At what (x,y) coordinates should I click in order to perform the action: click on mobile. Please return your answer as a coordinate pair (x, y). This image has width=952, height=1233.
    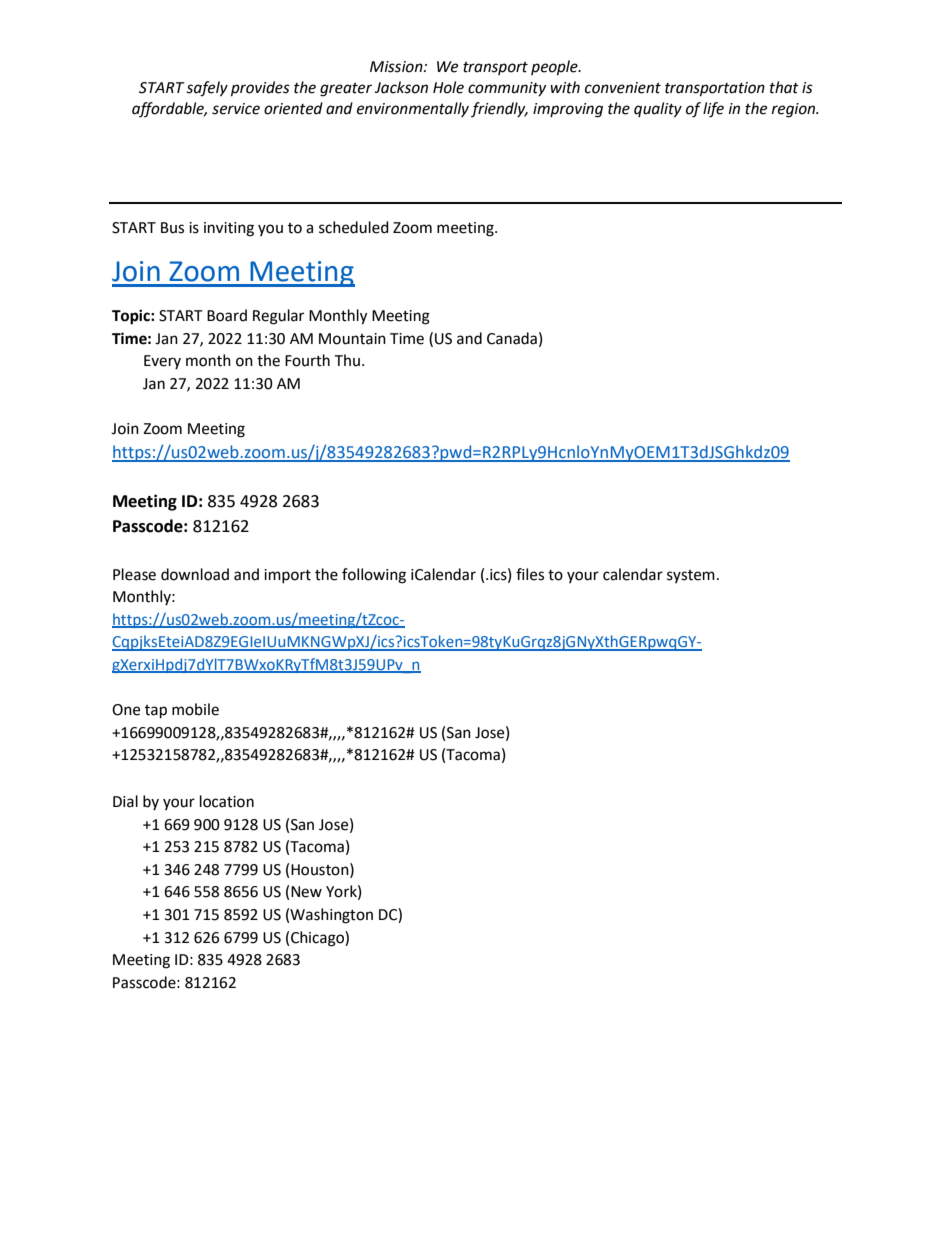
    Looking at the image, I should click on (195, 709).
